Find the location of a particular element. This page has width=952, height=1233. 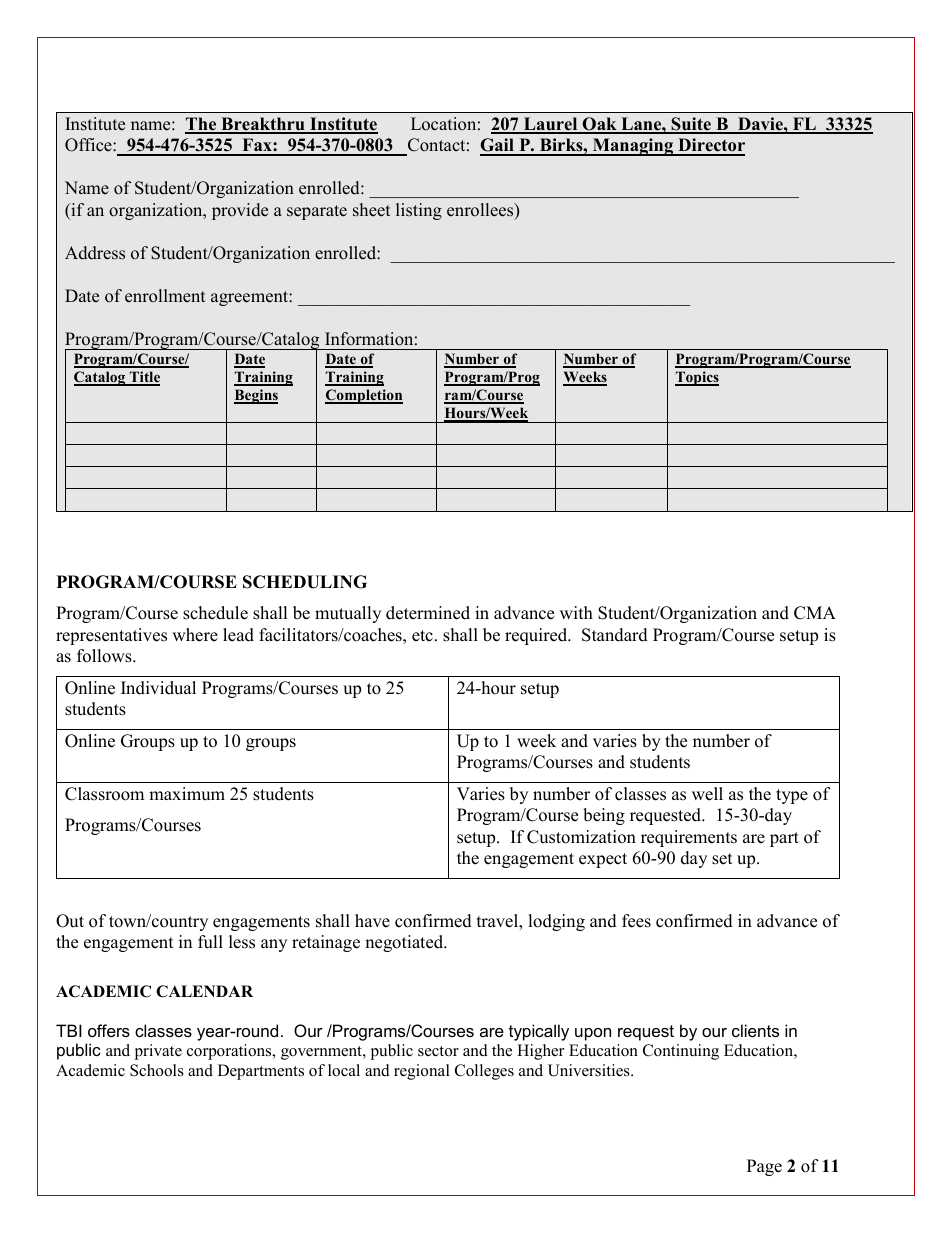

CMA is located at coordinates (815, 613).
